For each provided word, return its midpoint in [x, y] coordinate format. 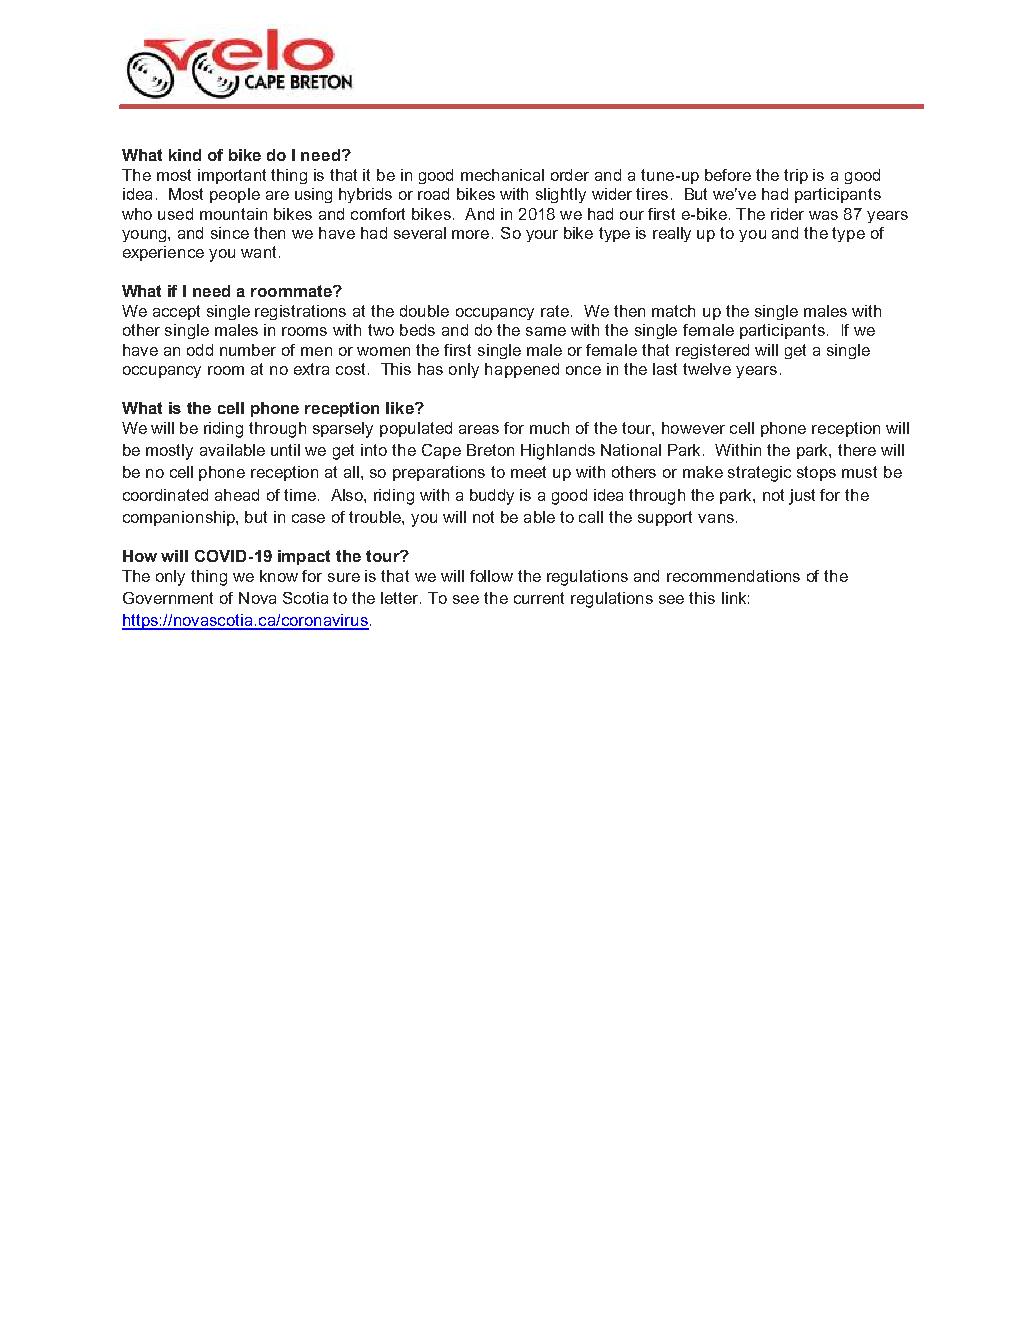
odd [200, 350]
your [542, 236]
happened [522, 370]
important [232, 176]
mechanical [502, 175]
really [672, 234]
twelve [707, 369]
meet [528, 472]
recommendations [733, 576]
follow [491, 576]
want [258, 252]
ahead [237, 495]
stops [816, 473]
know [279, 576]
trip [796, 176]
